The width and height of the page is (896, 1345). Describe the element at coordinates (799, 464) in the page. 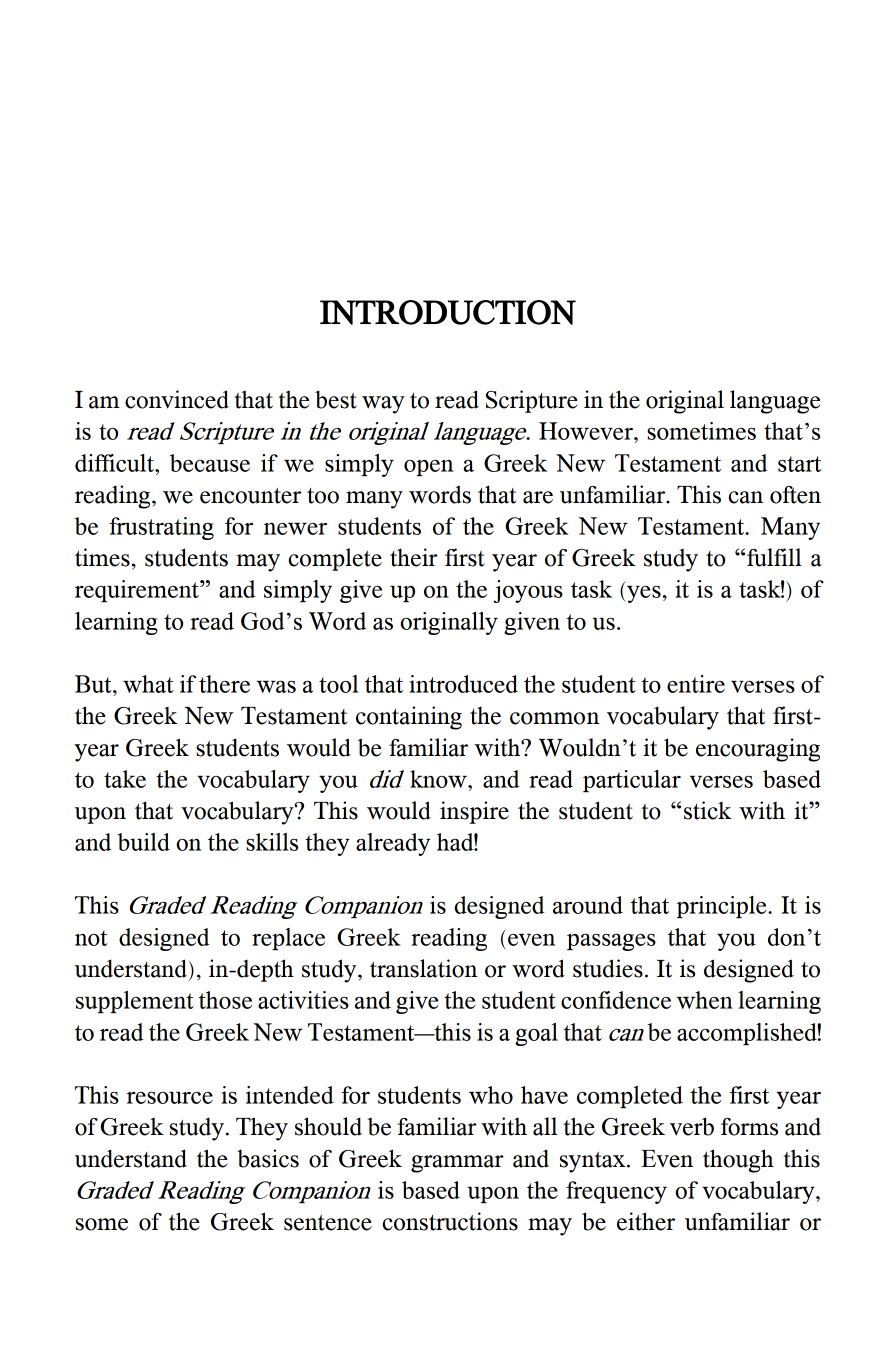

I see `start` at that location.
